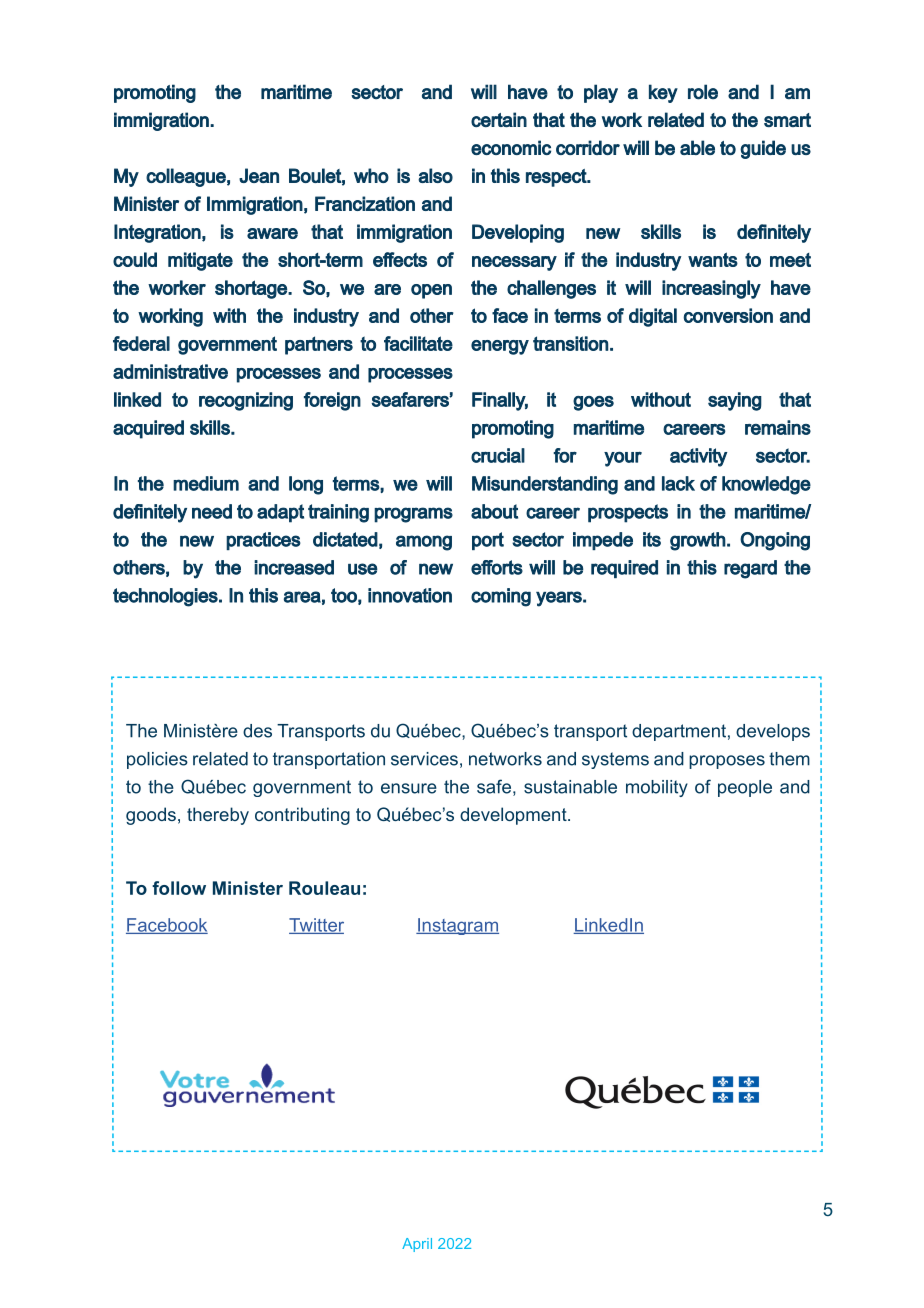 This screenshot has height=1308, width=924. Describe the element at coordinates (417, 1245) in the screenshot. I see `April` at that location.
